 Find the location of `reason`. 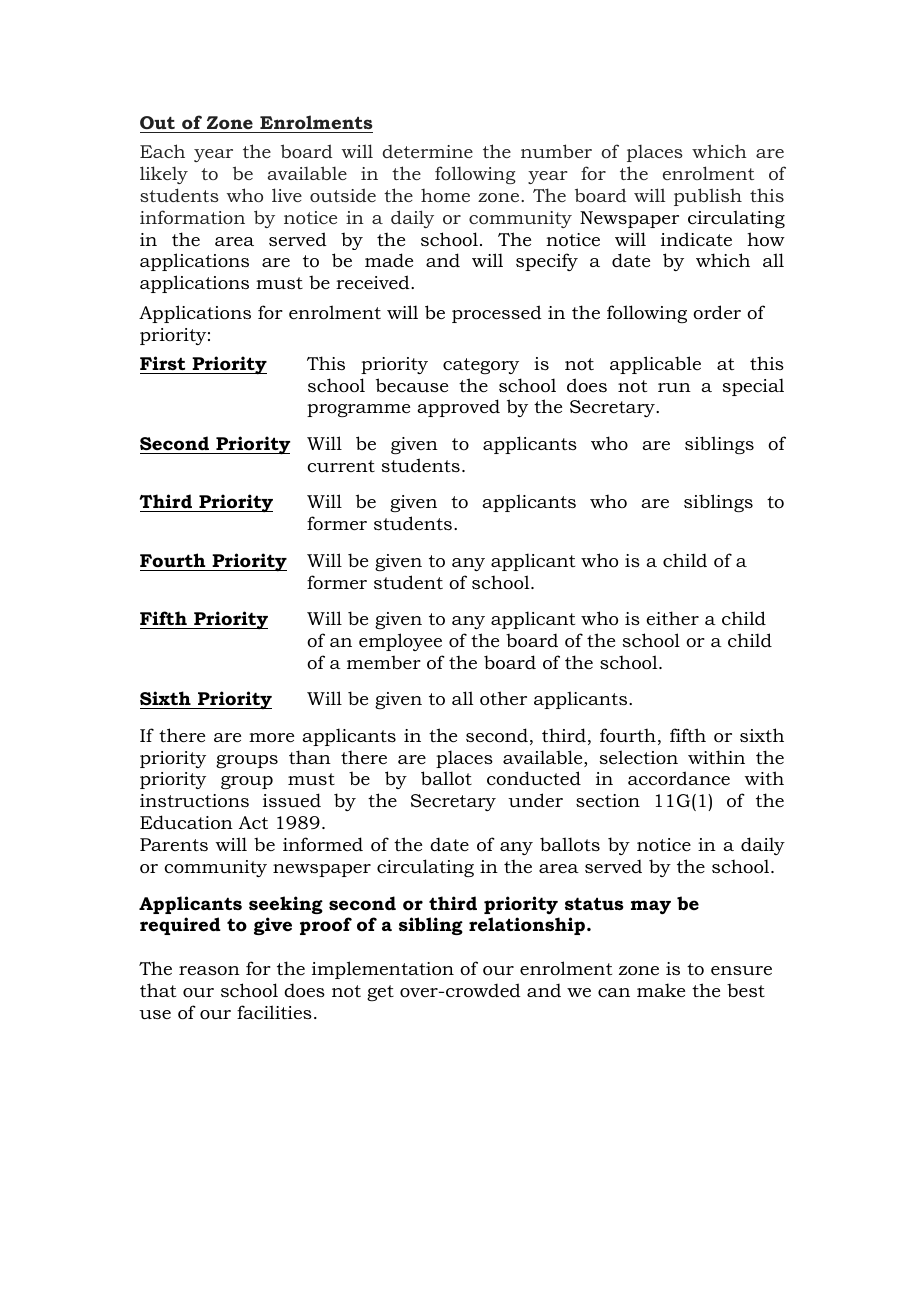

reason is located at coordinates (209, 970).
